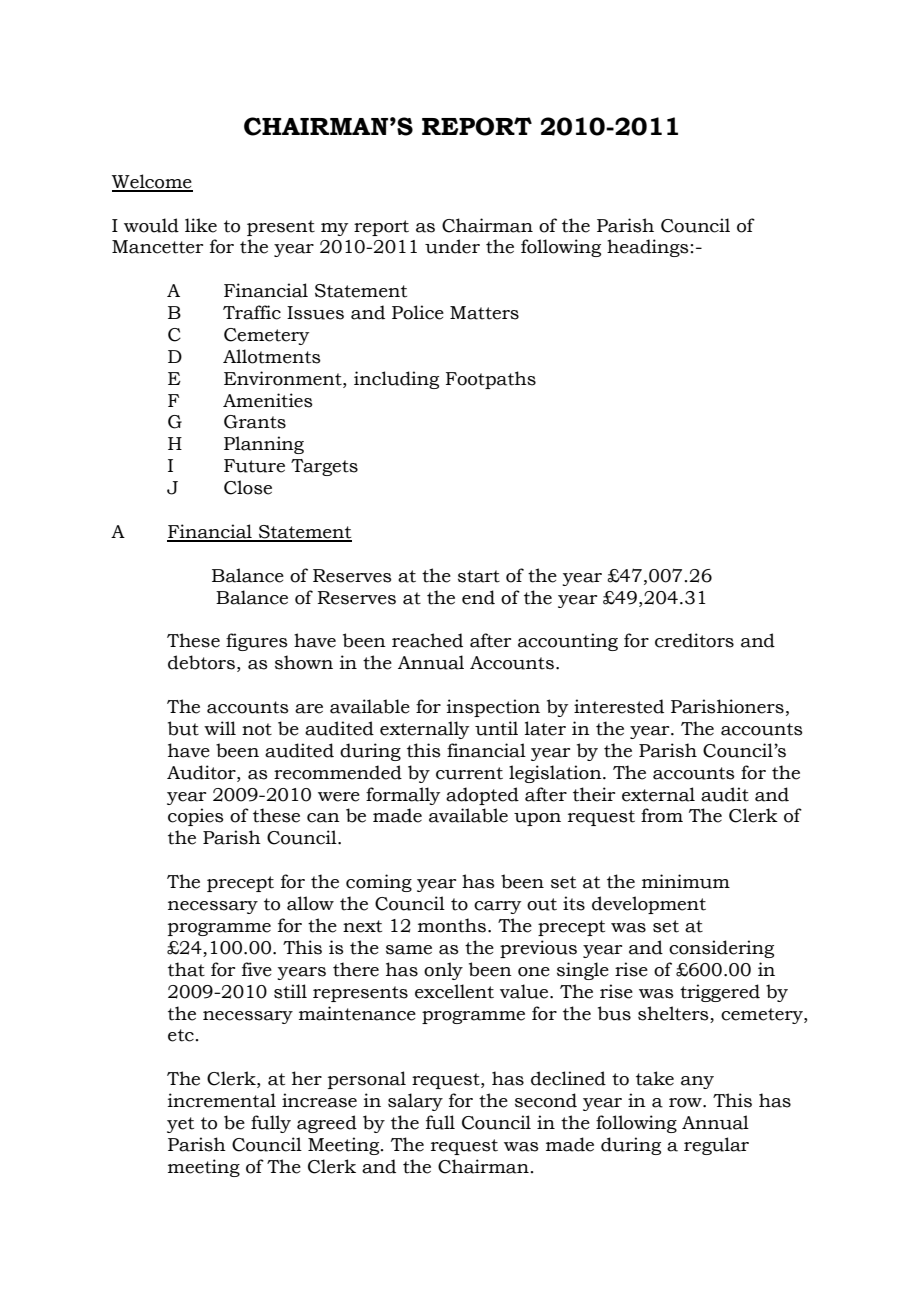  I want to click on Matters, so click(484, 313).
